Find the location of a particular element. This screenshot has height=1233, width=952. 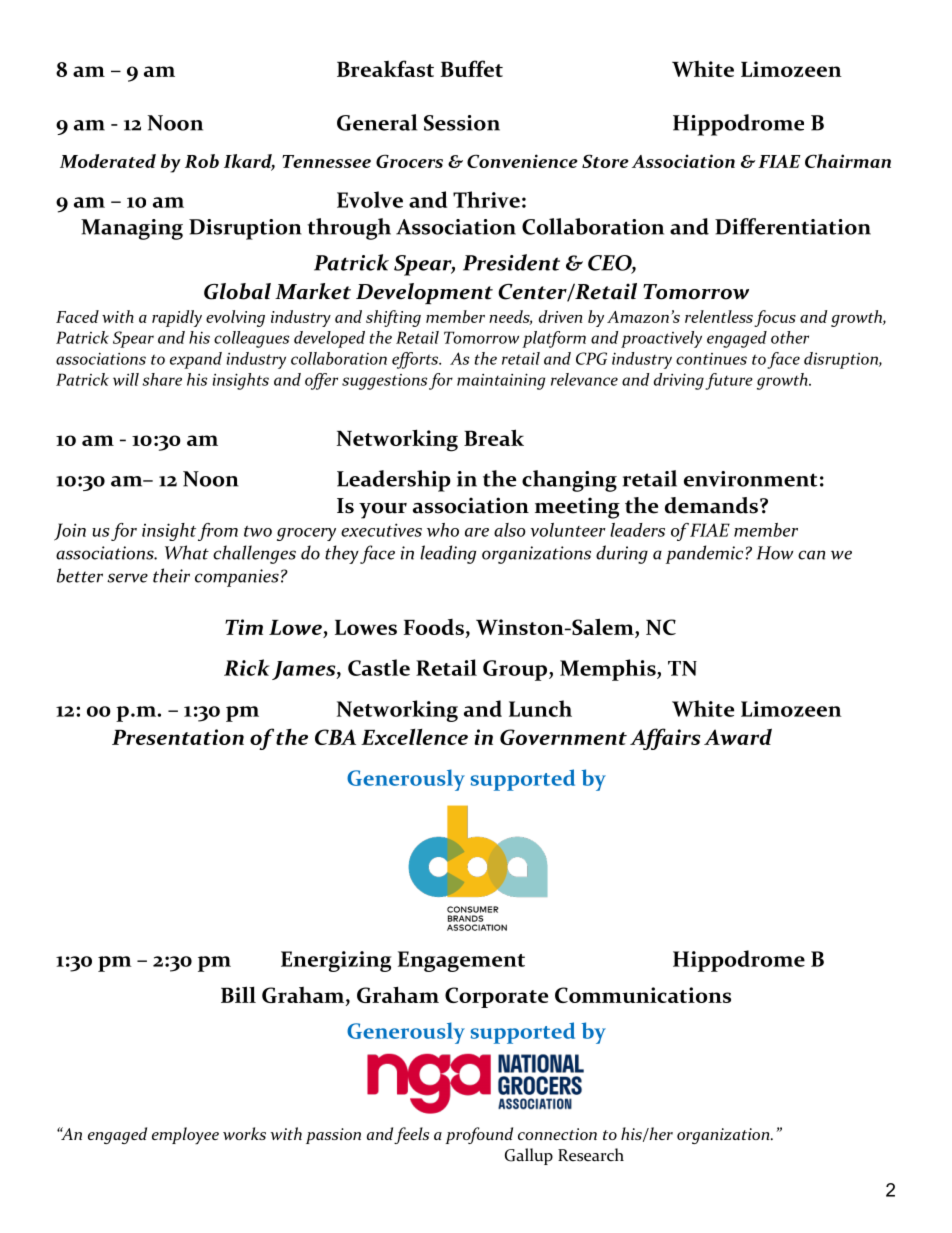

Session is located at coordinates (462, 123).
